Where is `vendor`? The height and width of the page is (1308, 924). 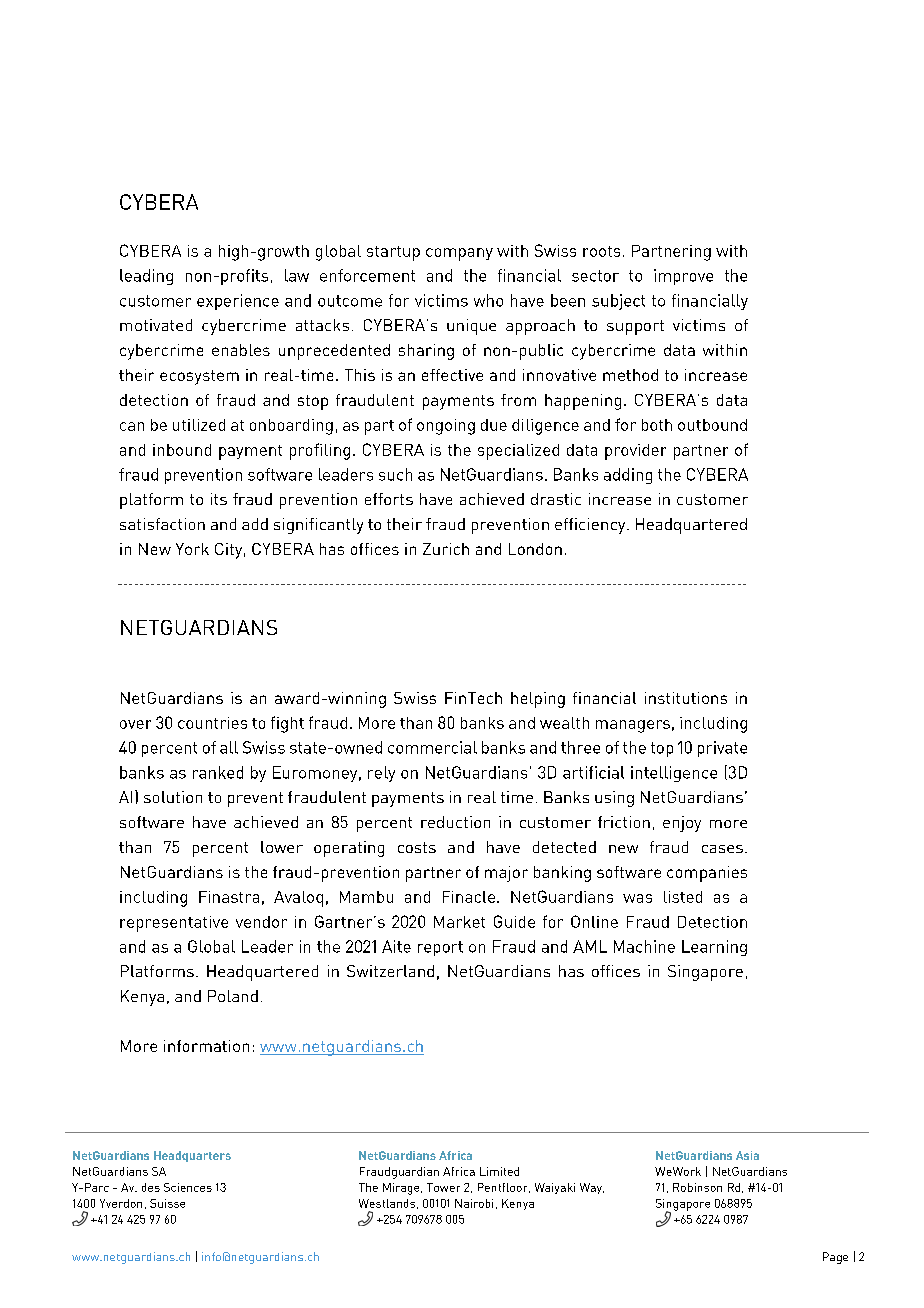 vendor is located at coordinates (261, 922).
